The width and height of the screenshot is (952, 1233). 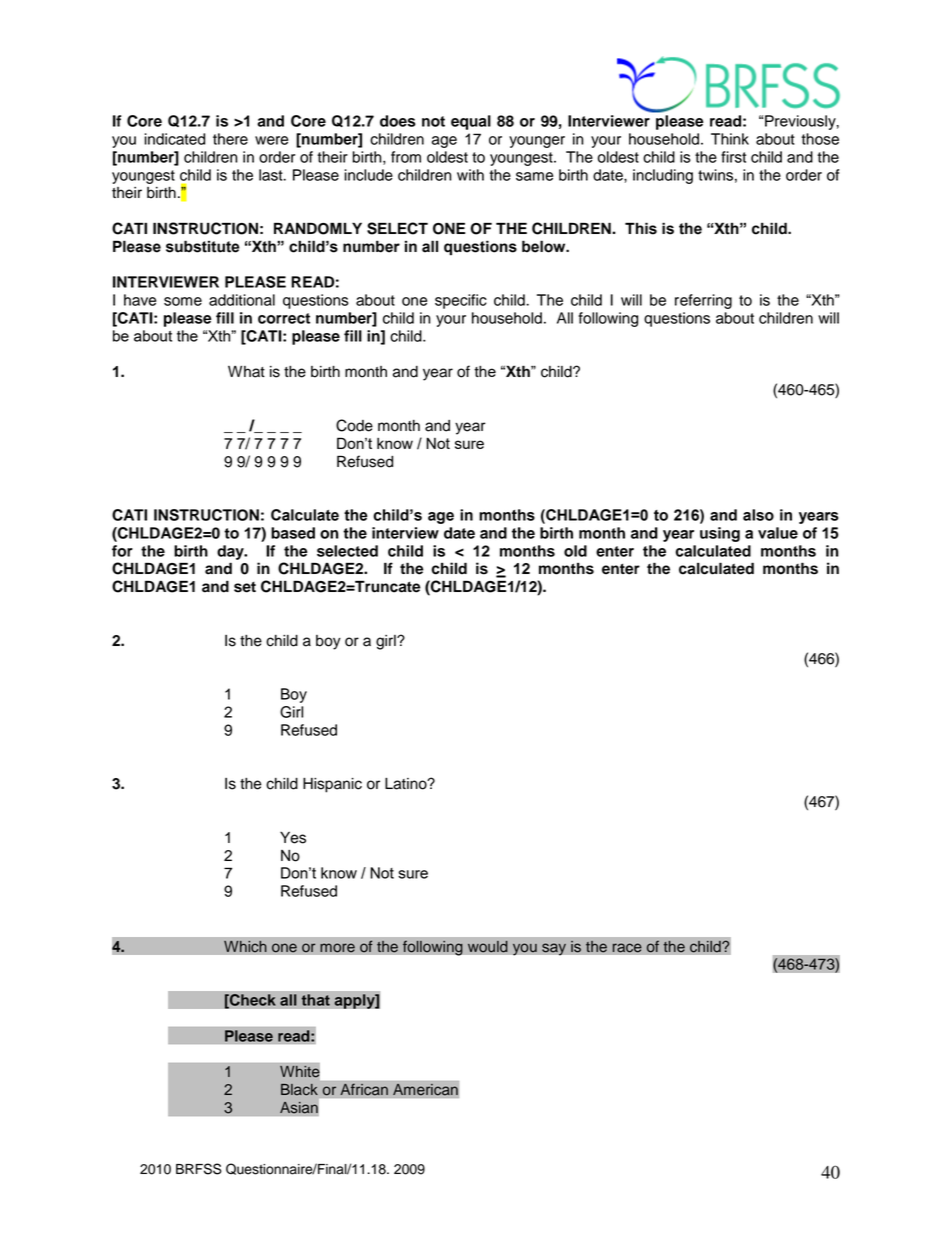 I want to click on there, so click(x=230, y=139).
